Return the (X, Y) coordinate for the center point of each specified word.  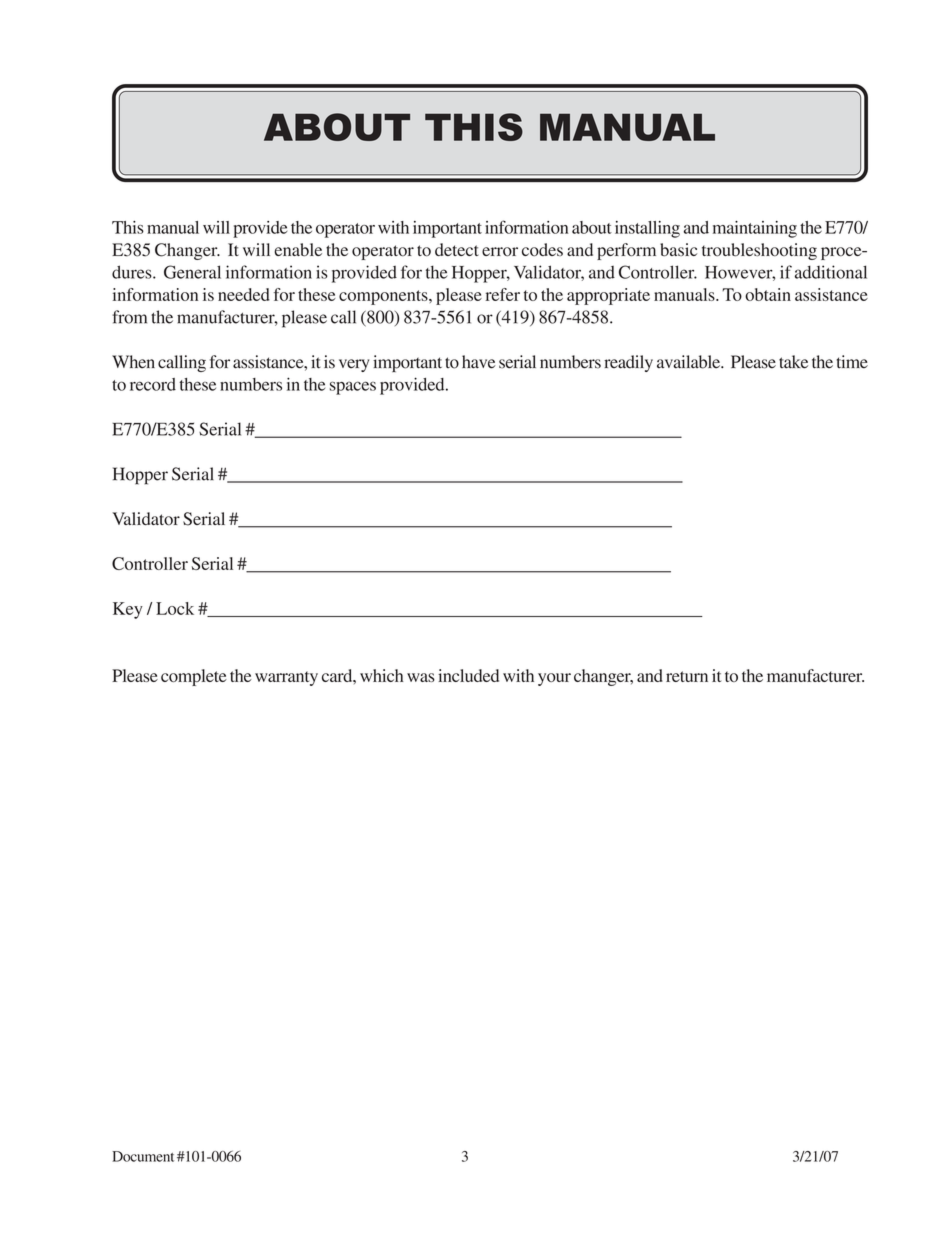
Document (143, 1156)
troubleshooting (759, 251)
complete (194, 677)
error (500, 252)
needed (244, 294)
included (468, 675)
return (687, 676)
